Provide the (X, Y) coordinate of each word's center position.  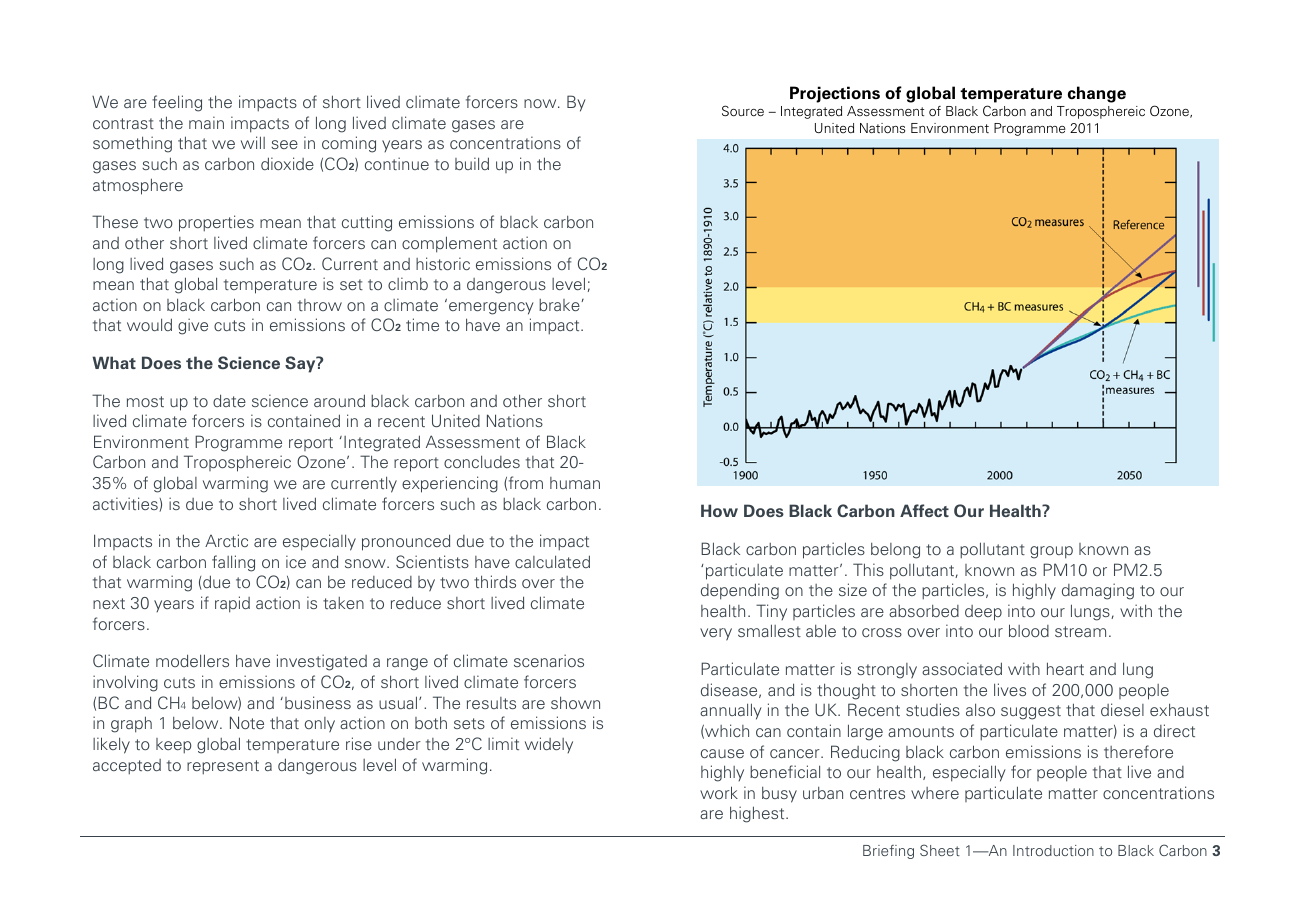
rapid (232, 604)
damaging (1098, 591)
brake (560, 305)
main (206, 122)
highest (758, 814)
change (1097, 94)
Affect (924, 510)
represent (223, 767)
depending (740, 591)
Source (743, 111)
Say (301, 364)
